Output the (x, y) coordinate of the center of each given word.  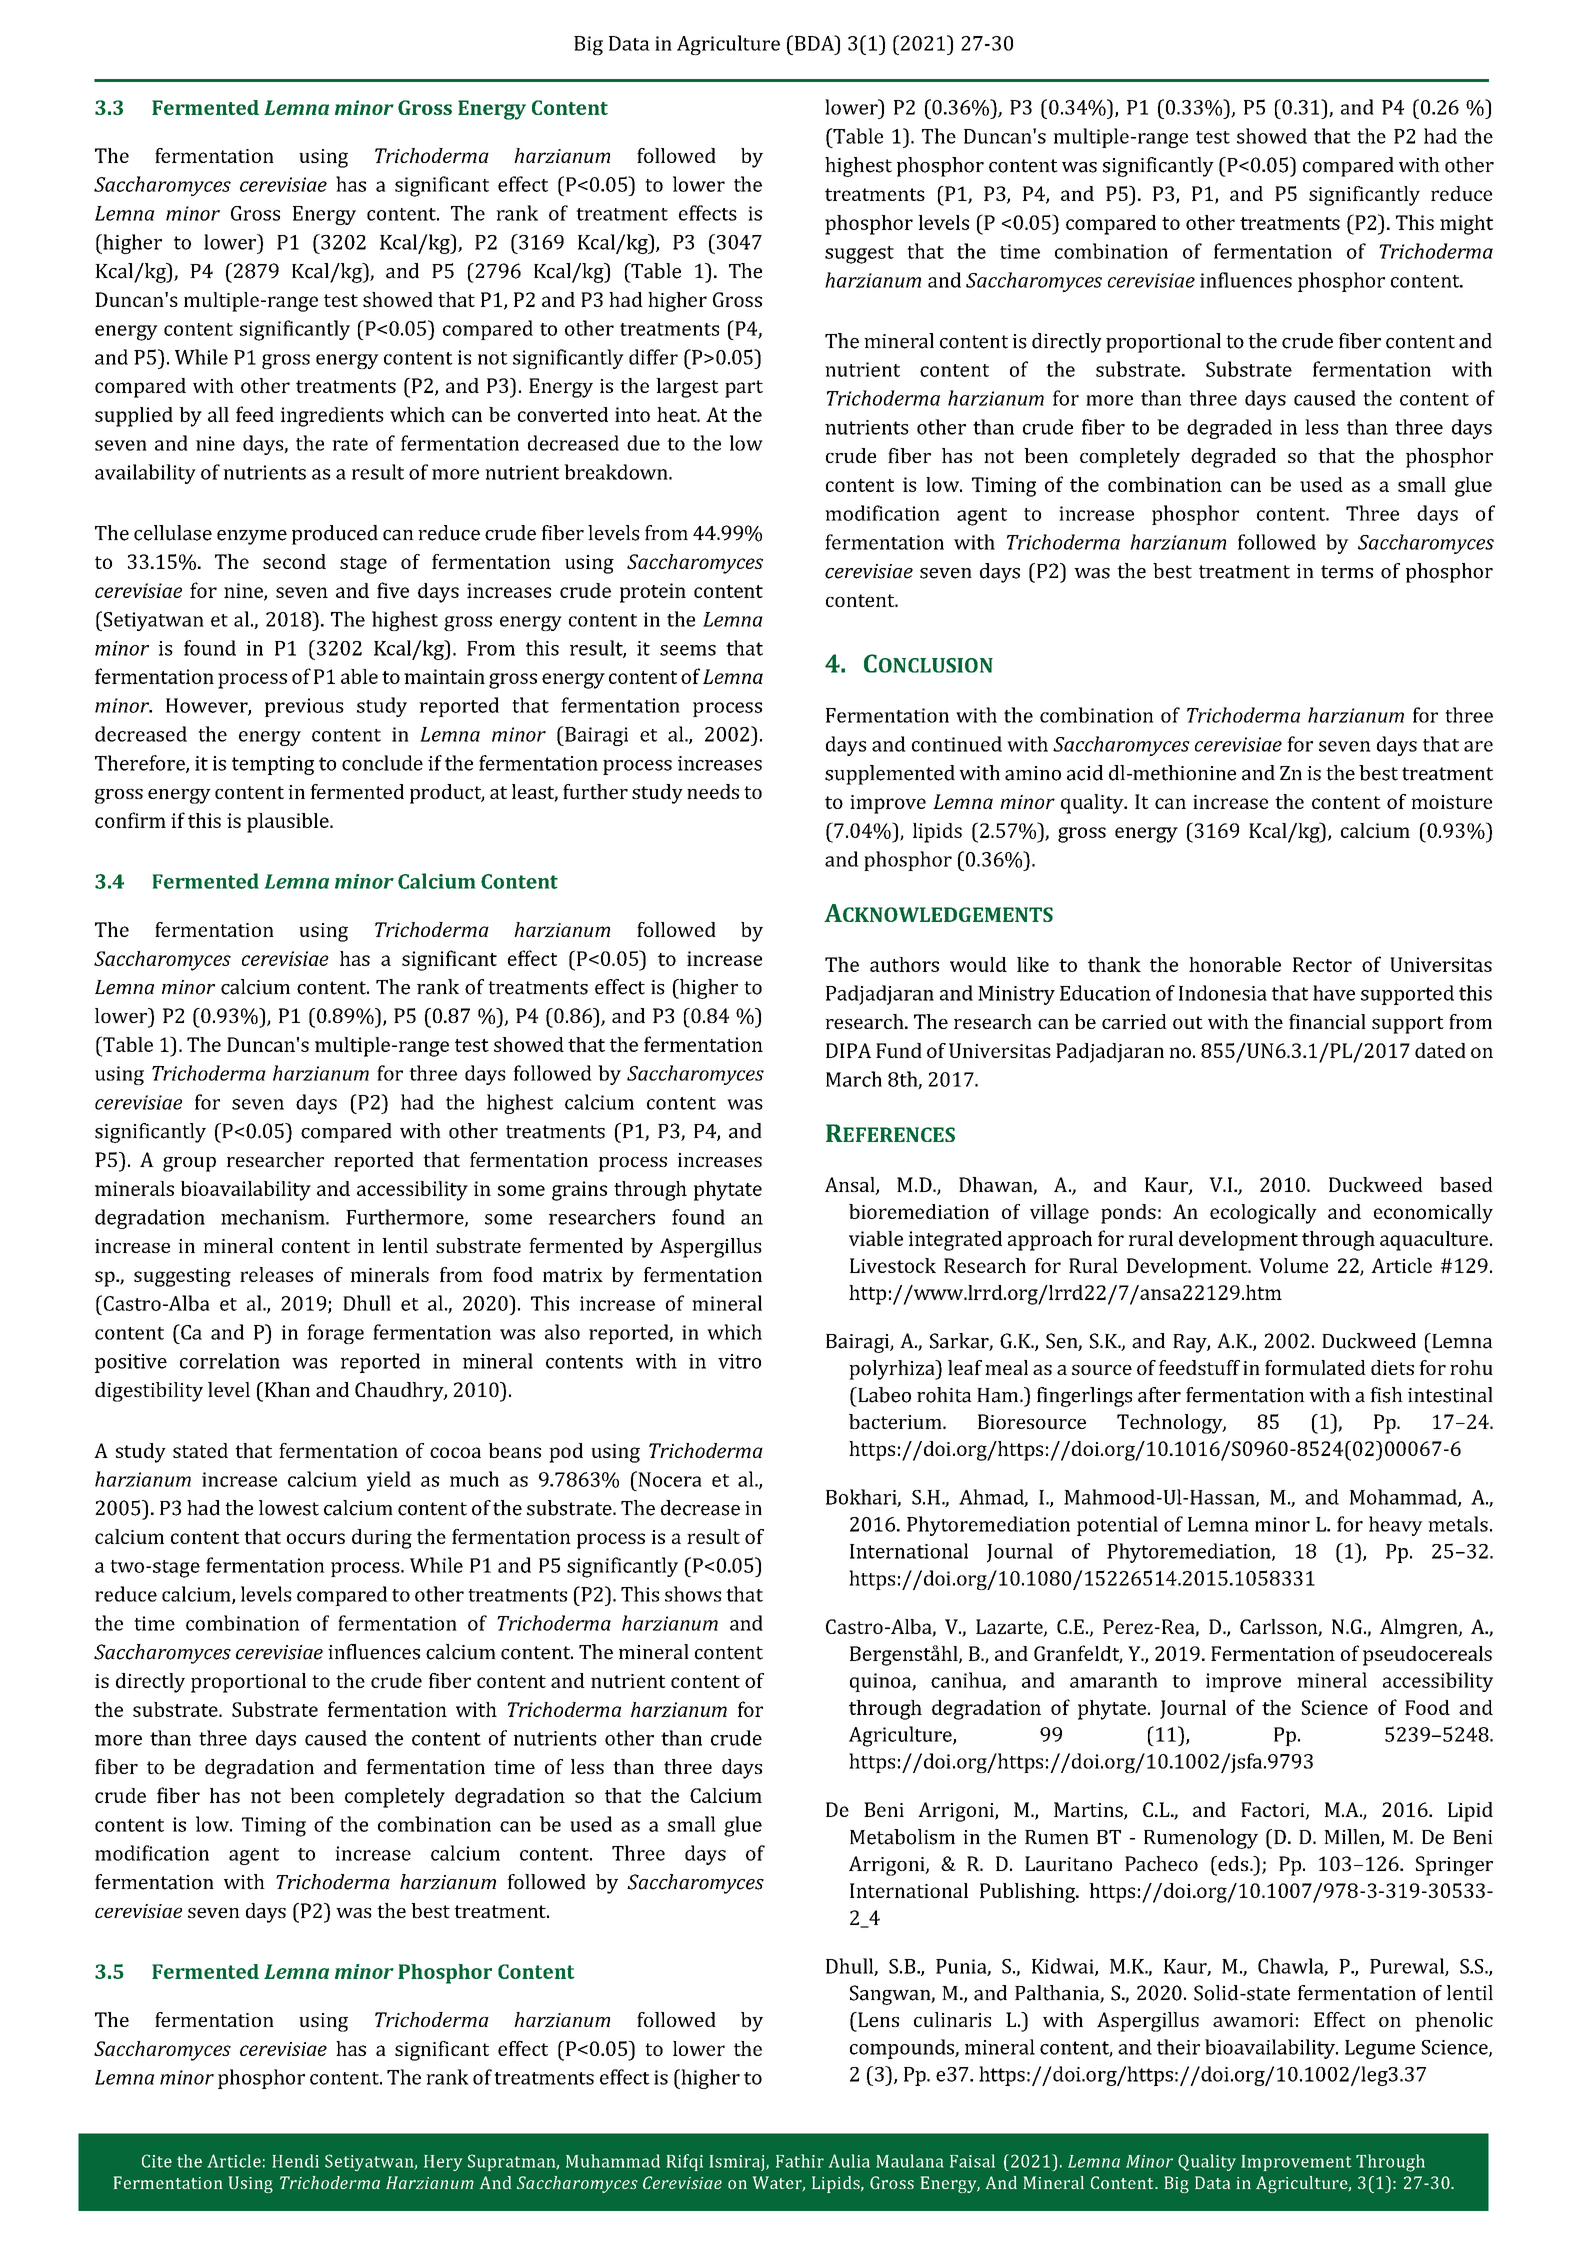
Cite (157, 2161)
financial (1327, 1021)
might (1466, 225)
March (854, 1079)
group (189, 1164)
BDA (814, 43)
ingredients (332, 417)
